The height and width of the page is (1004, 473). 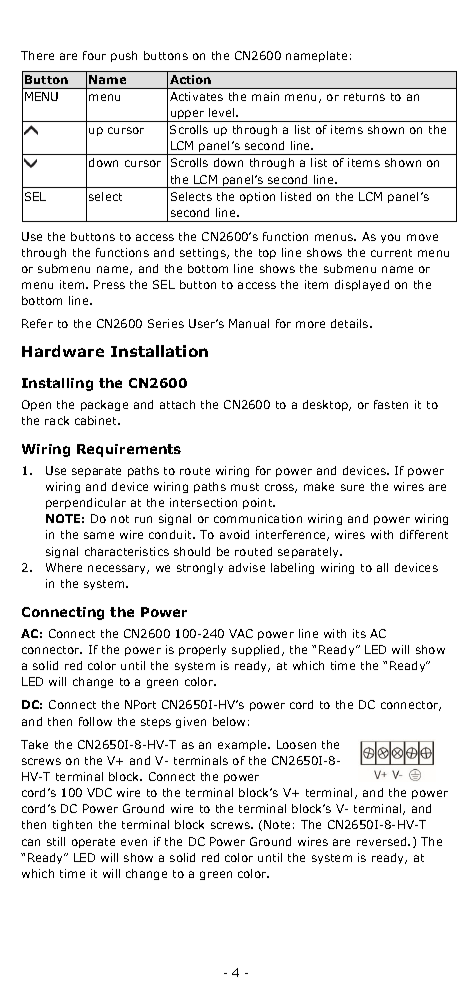 I want to click on perpendicular, so click(x=86, y=503).
